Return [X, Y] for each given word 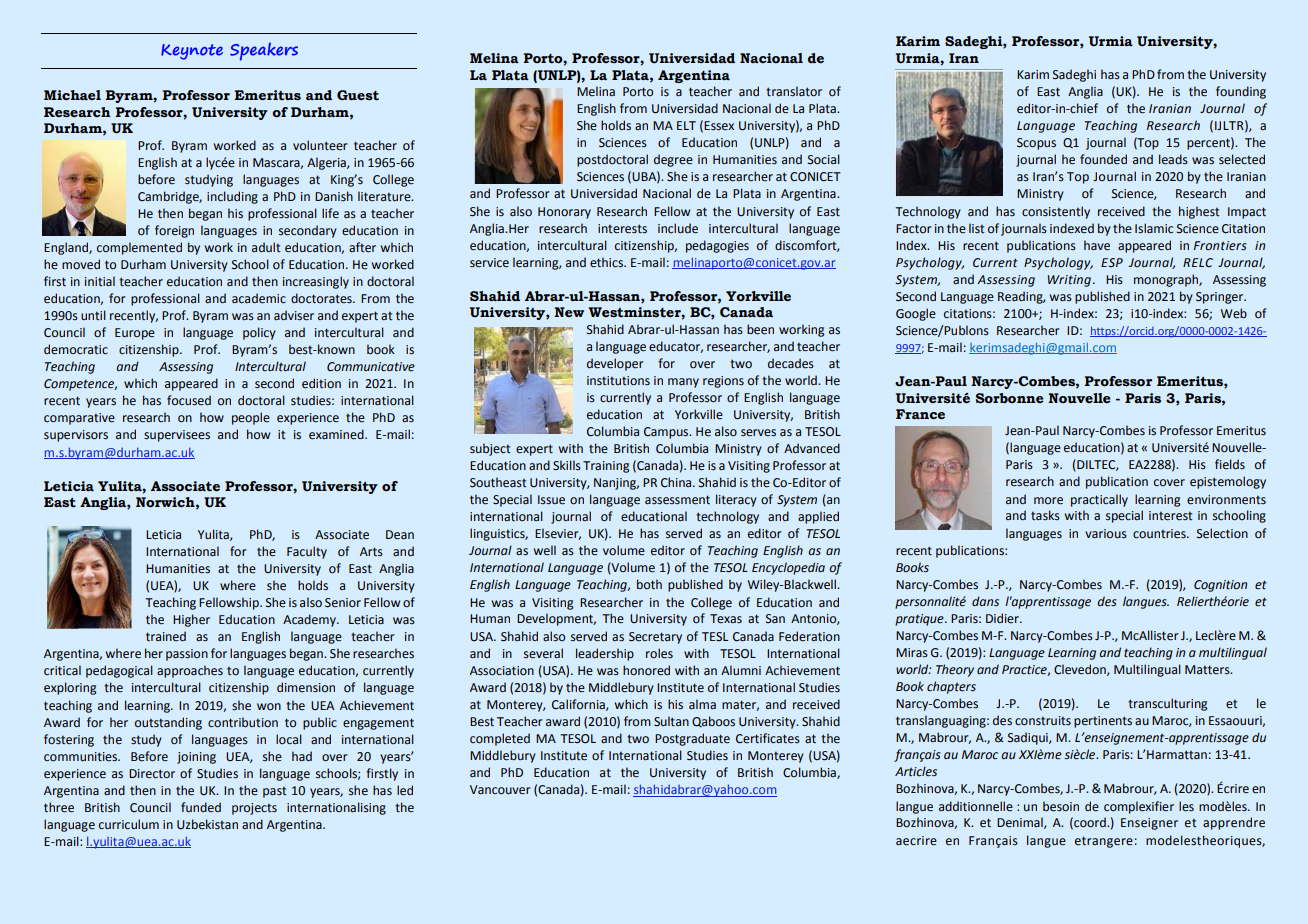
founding [1241, 92]
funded [201, 807]
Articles [916, 771]
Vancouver [500, 790]
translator [794, 91]
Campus [667, 433]
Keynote [192, 52]
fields [1230, 464]
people [251, 418]
